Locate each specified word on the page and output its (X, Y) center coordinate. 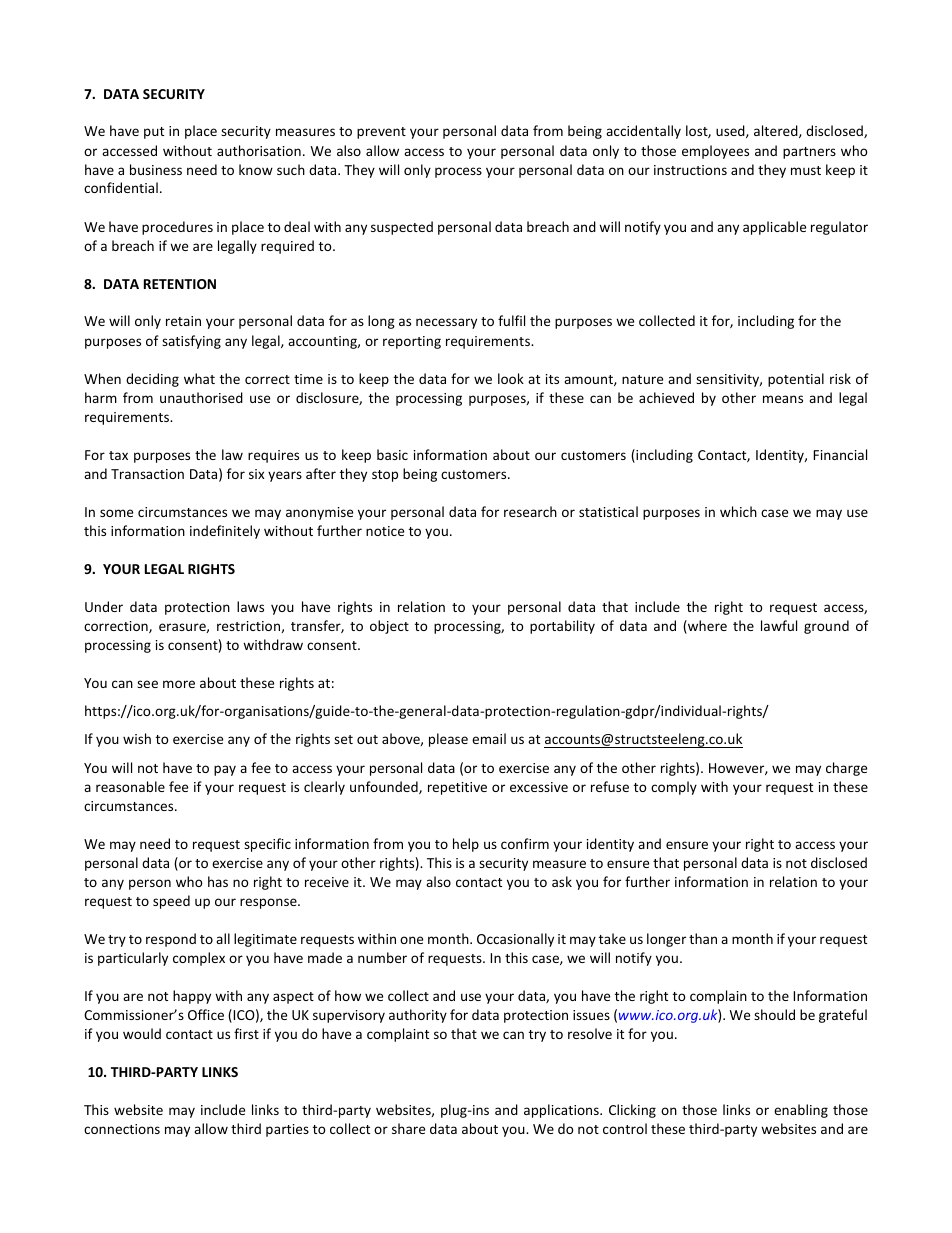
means (783, 399)
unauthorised (201, 397)
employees (715, 152)
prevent (381, 133)
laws (250, 606)
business (156, 169)
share (408, 1128)
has (218, 881)
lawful (779, 625)
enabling (801, 1111)
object (389, 627)
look (511, 378)
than (703, 938)
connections (122, 1129)
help (466, 845)
